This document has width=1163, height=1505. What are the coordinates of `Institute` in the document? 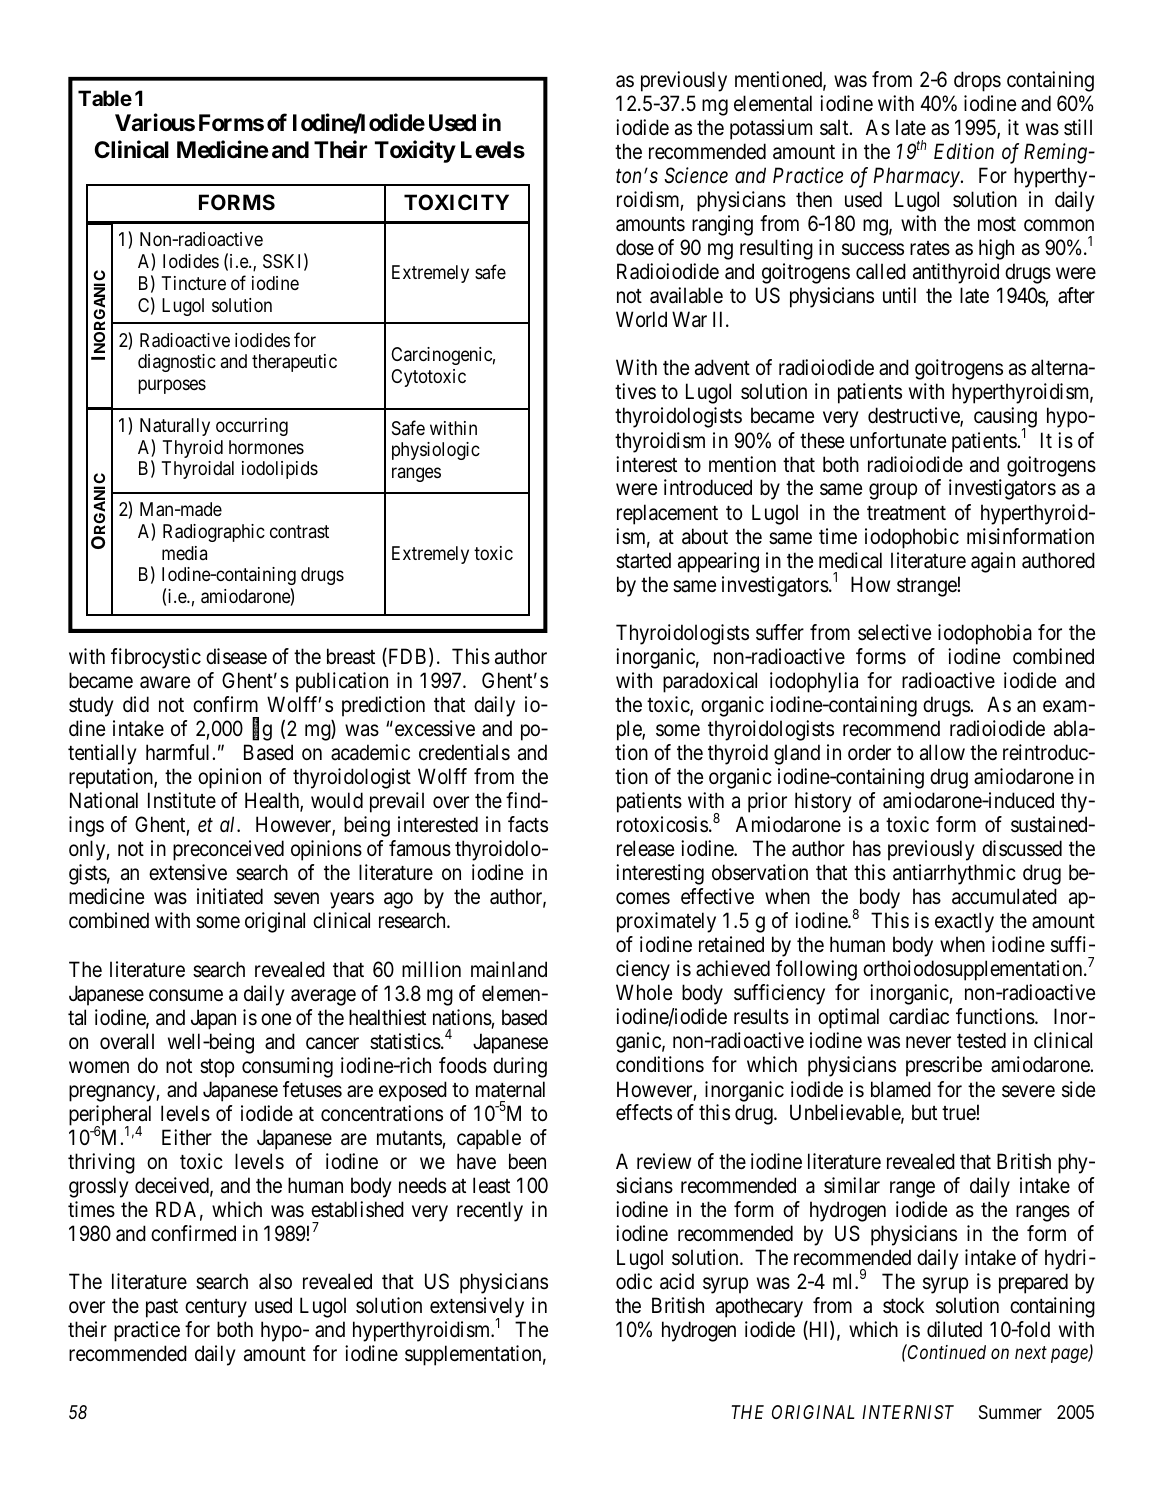 It's located at (182, 800).
